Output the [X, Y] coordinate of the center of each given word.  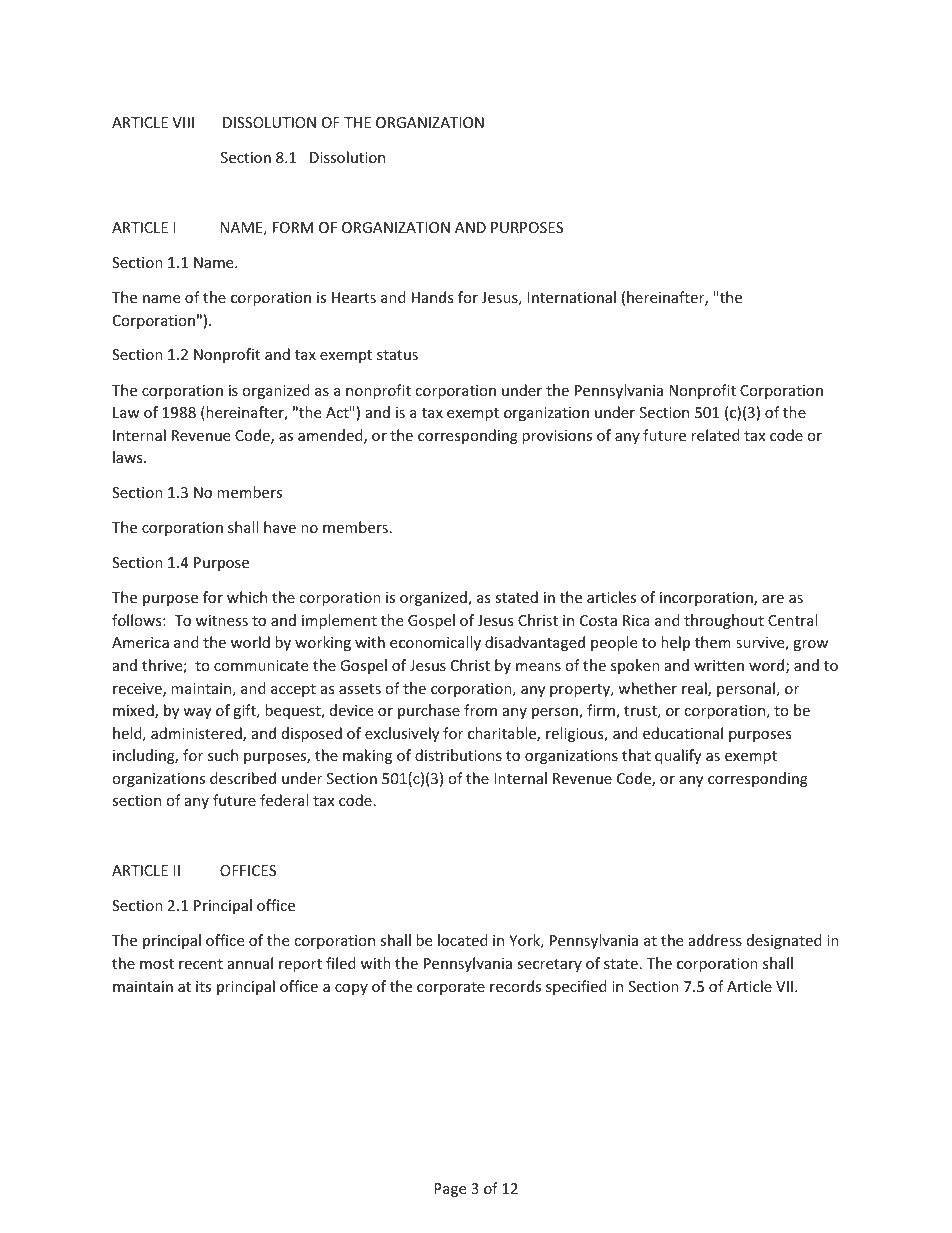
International [571, 297]
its [203, 986]
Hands [433, 297]
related [715, 435]
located [463, 940]
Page [450, 1190]
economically [435, 643]
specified [576, 987]
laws [129, 457]
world [250, 642]
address [715, 940]
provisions [557, 437]
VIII [183, 122]
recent [201, 964]
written [719, 665]
